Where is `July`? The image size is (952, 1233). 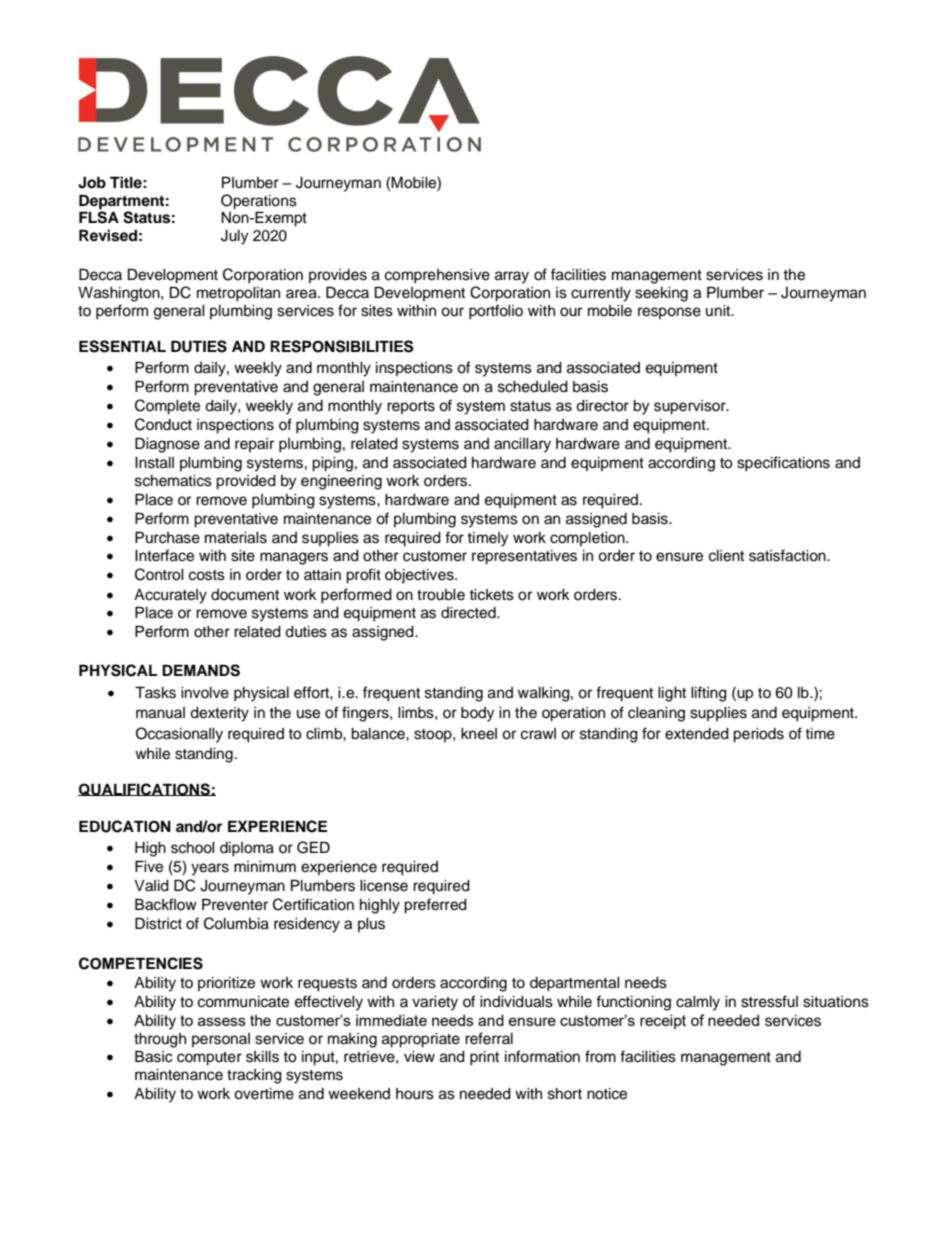 July is located at coordinates (234, 237).
